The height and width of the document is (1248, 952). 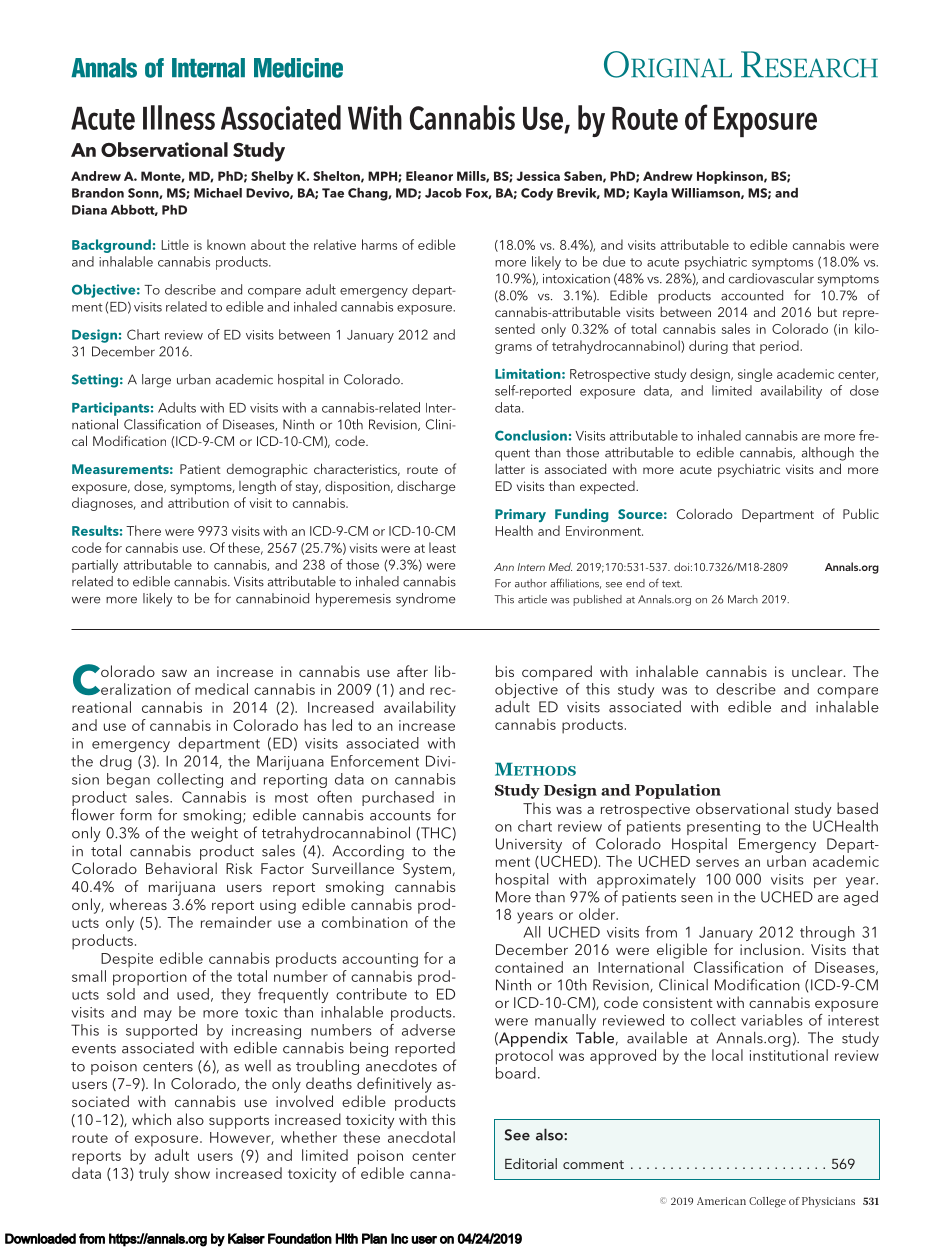 What do you see at coordinates (179, 117) in the document?
I see `Illness` at bounding box center [179, 117].
